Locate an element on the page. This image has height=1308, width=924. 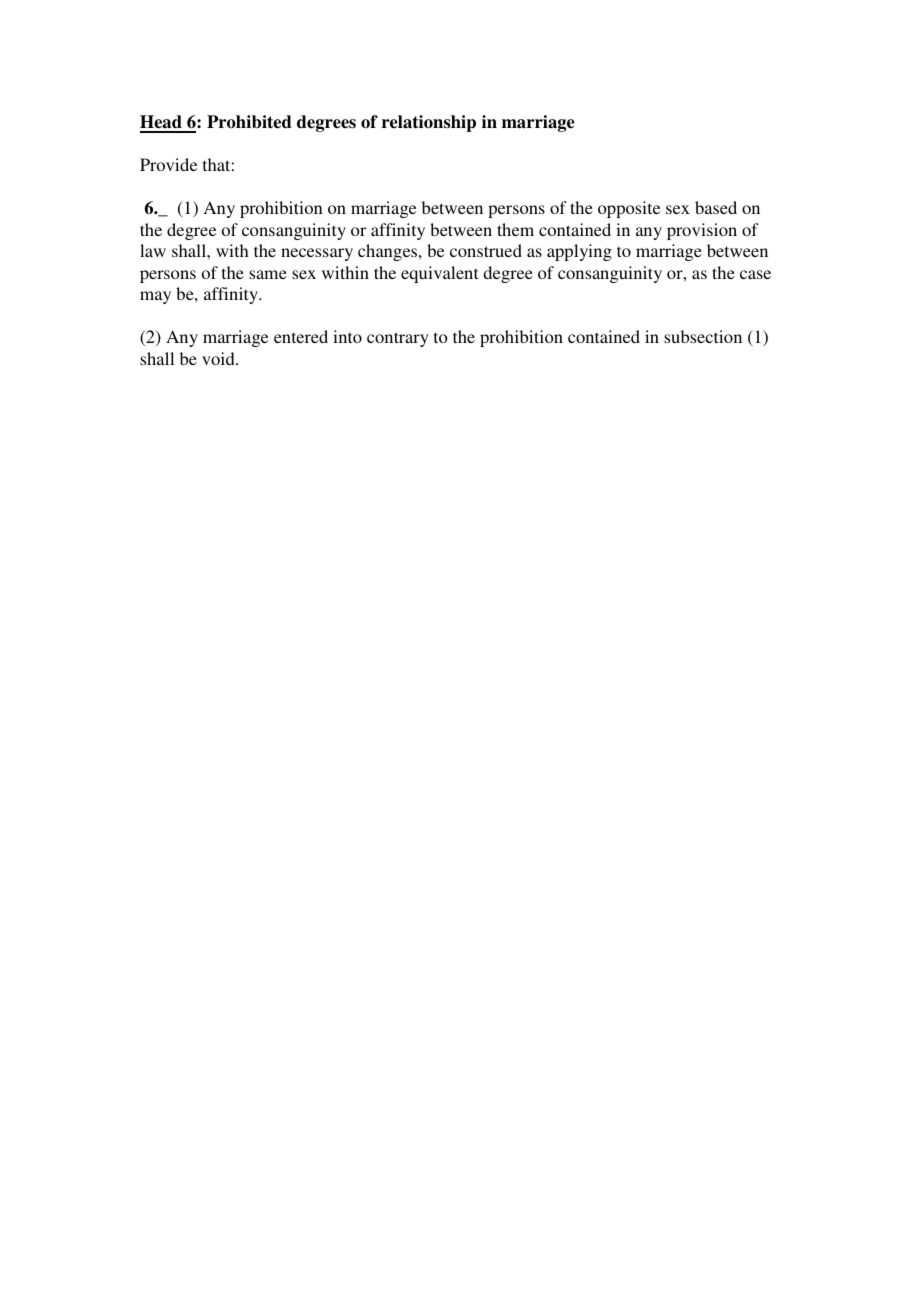
case is located at coordinates (755, 274).
